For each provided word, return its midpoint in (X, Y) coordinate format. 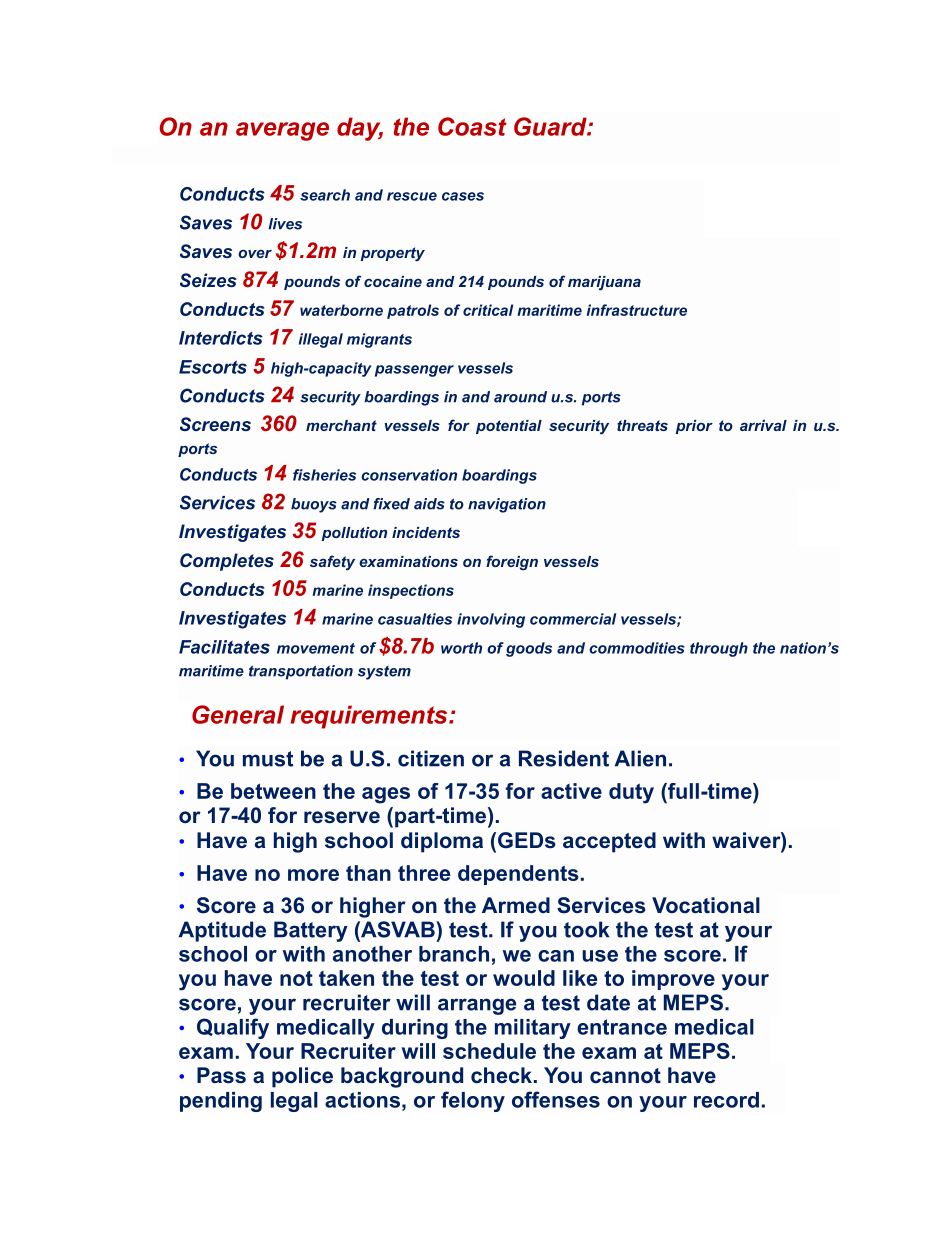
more (313, 875)
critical (488, 310)
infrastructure (637, 310)
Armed (516, 905)
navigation (507, 505)
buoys (314, 505)
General (238, 714)
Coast (472, 126)
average (282, 131)
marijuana (604, 283)
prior (694, 427)
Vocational (706, 905)
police (302, 1077)
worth (461, 648)
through (719, 649)
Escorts (213, 367)
